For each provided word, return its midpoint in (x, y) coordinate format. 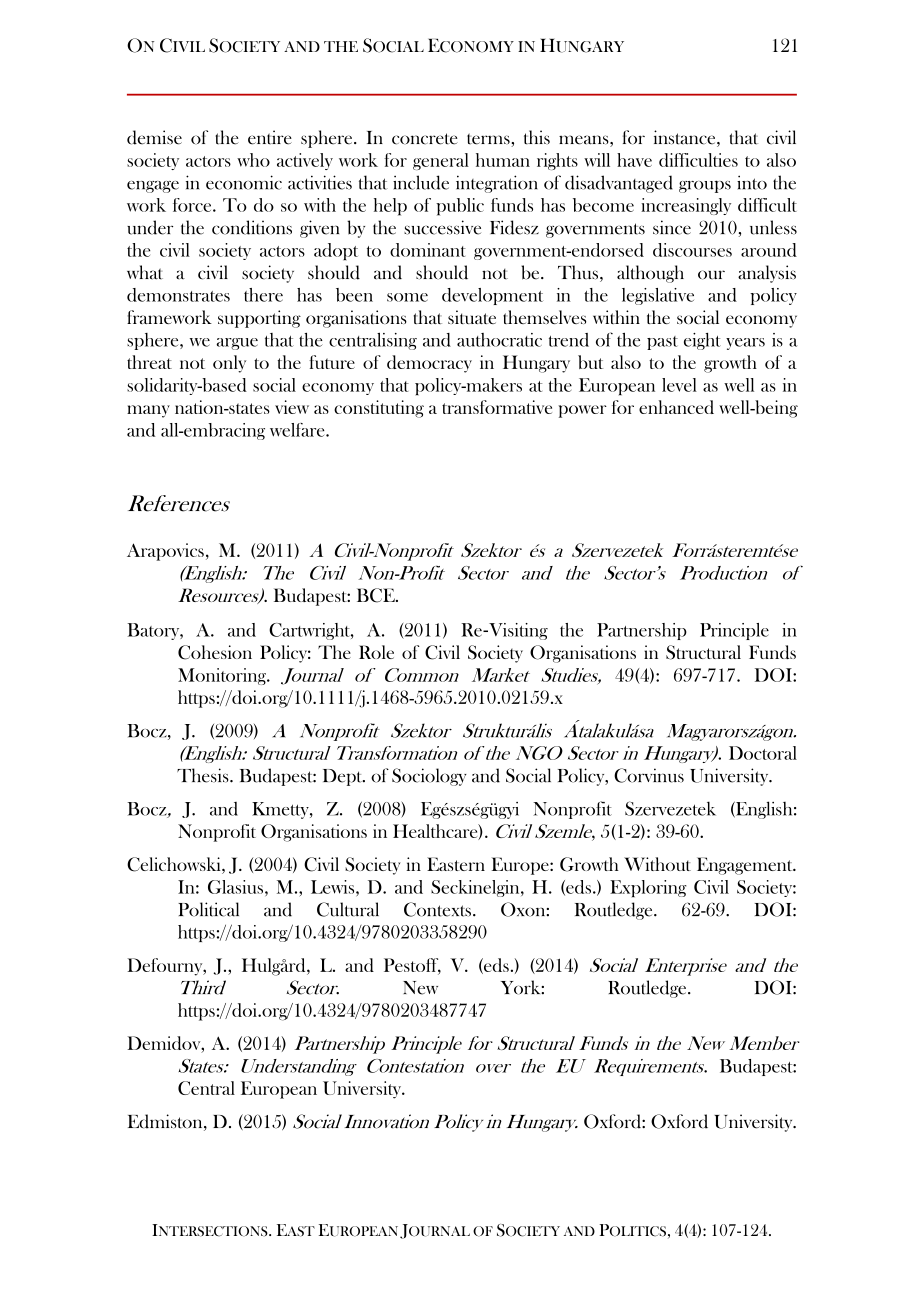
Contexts (437, 909)
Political (208, 909)
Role (376, 652)
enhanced (676, 407)
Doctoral (763, 753)
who (253, 160)
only (229, 364)
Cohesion (215, 652)
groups (705, 186)
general (441, 161)
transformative (497, 407)
